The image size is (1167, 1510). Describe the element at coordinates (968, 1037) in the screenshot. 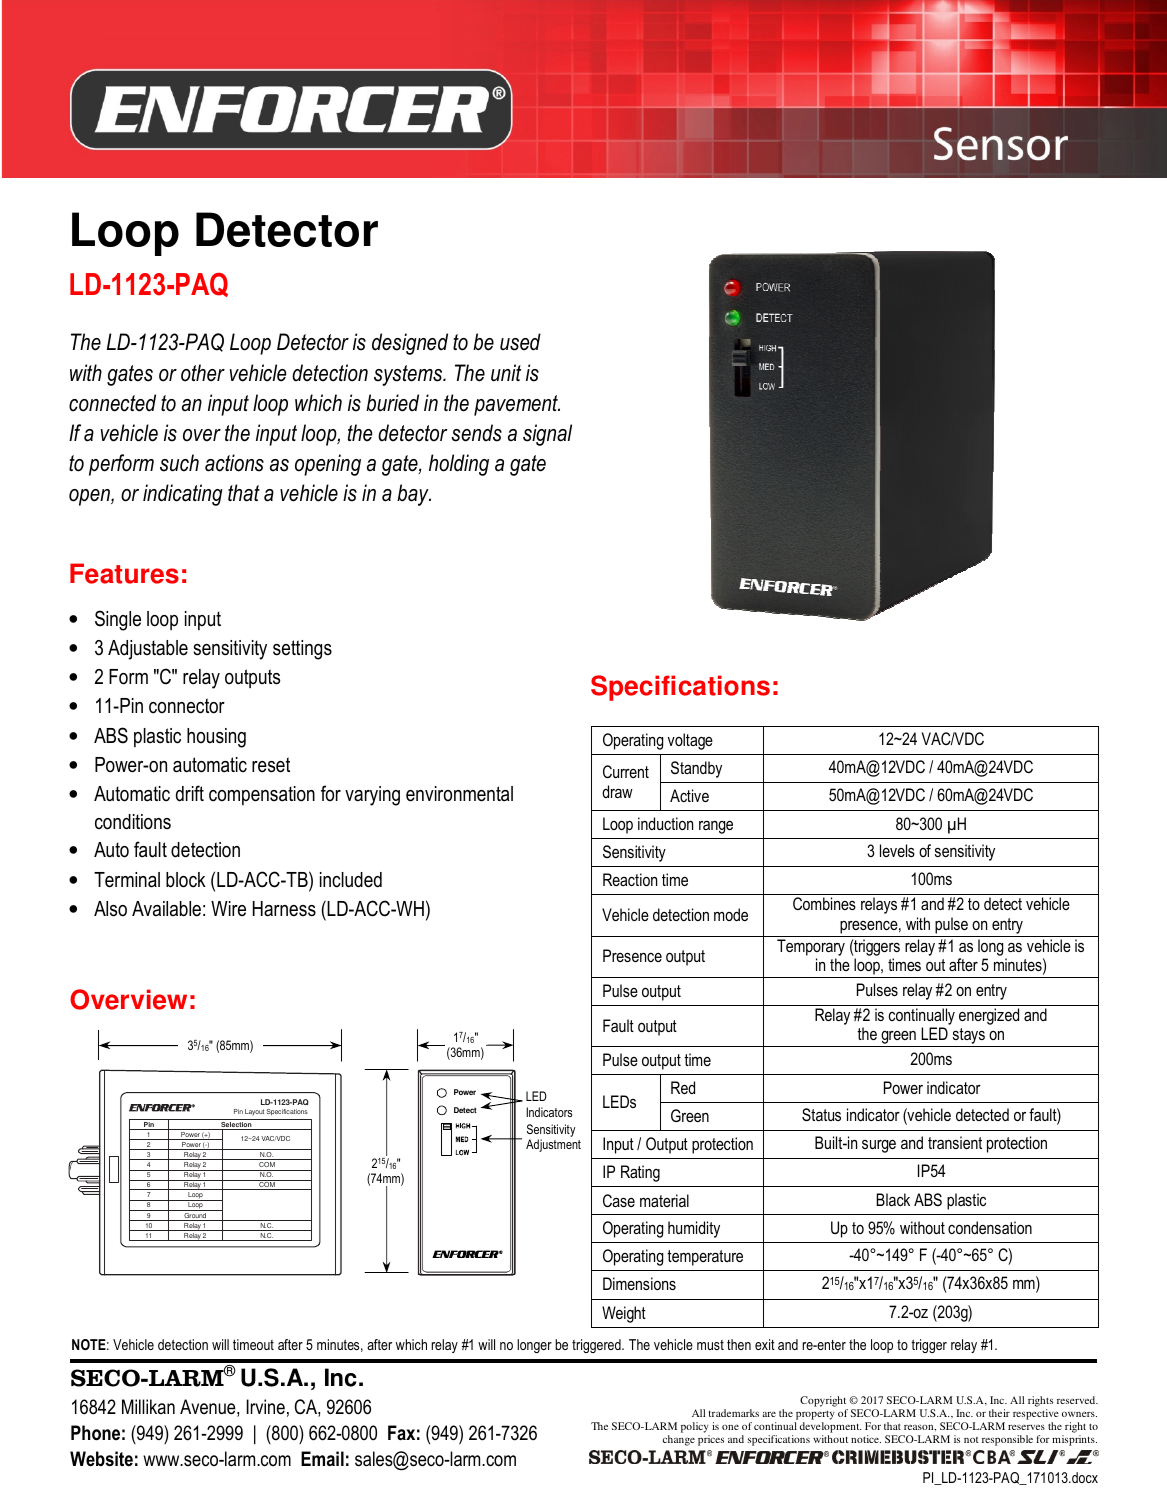

I see `stays` at that location.
